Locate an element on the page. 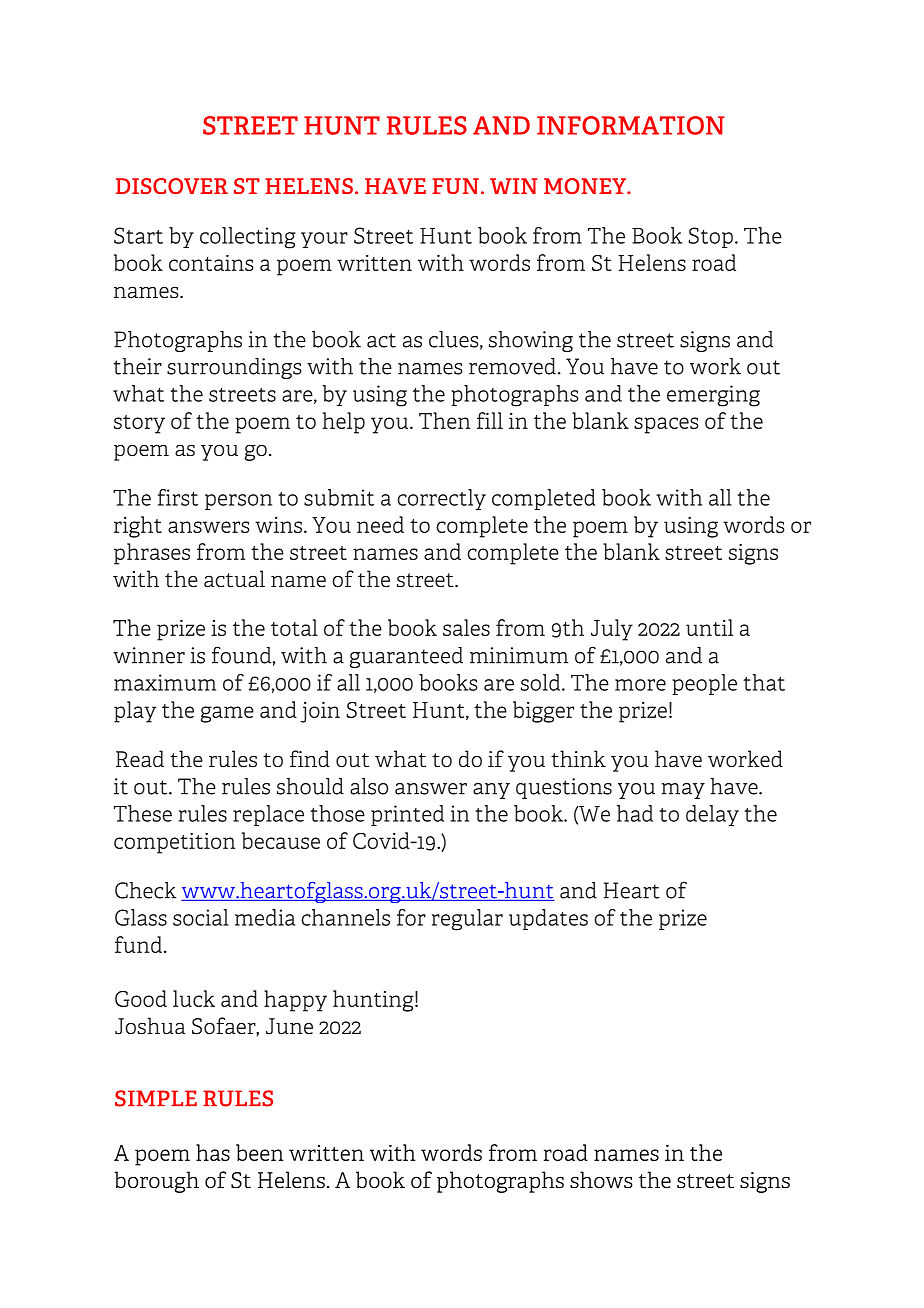 The height and width of the document is (1308, 924). correctly is located at coordinates (441, 499).
